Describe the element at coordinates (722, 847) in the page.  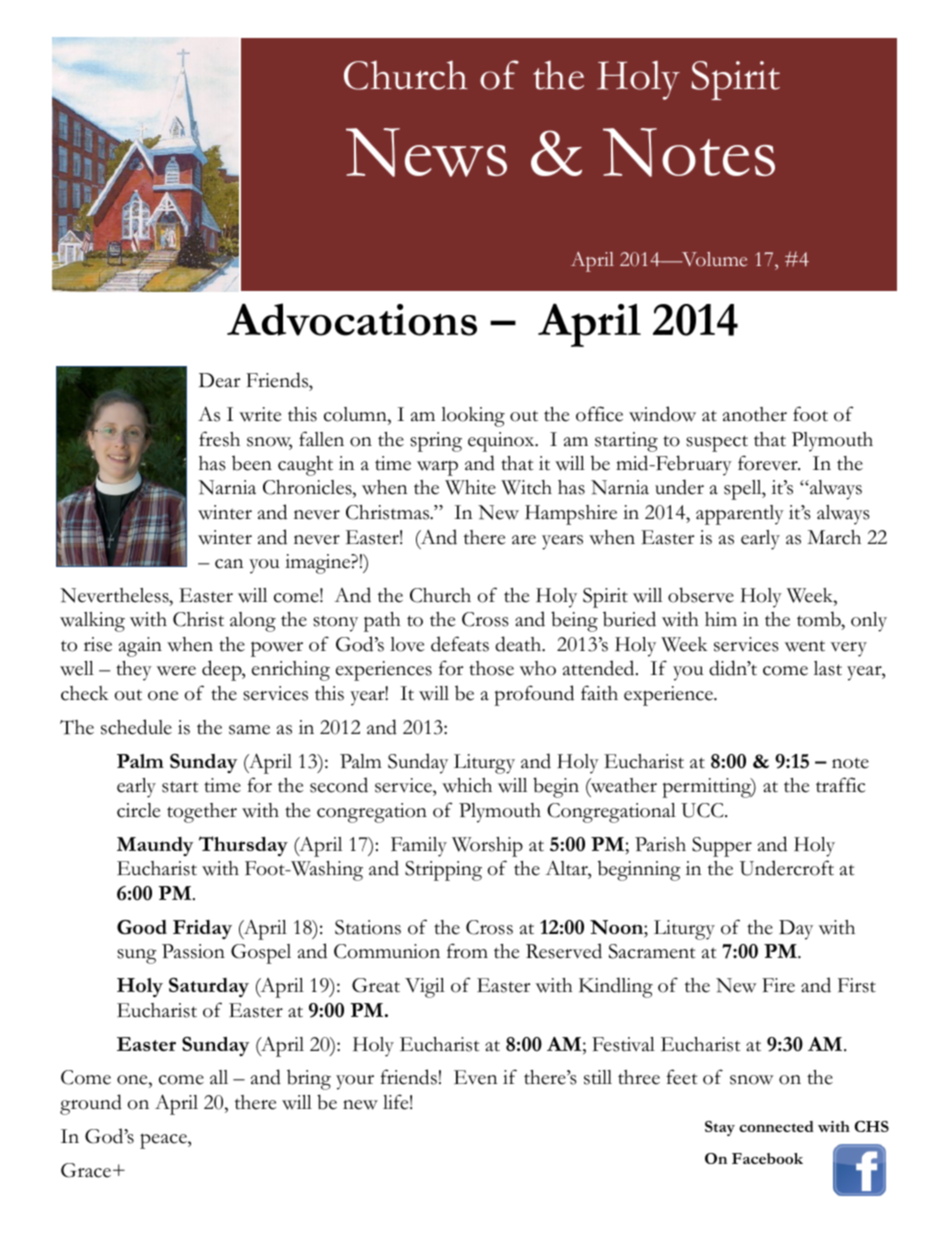
I see `Supper` at that location.
